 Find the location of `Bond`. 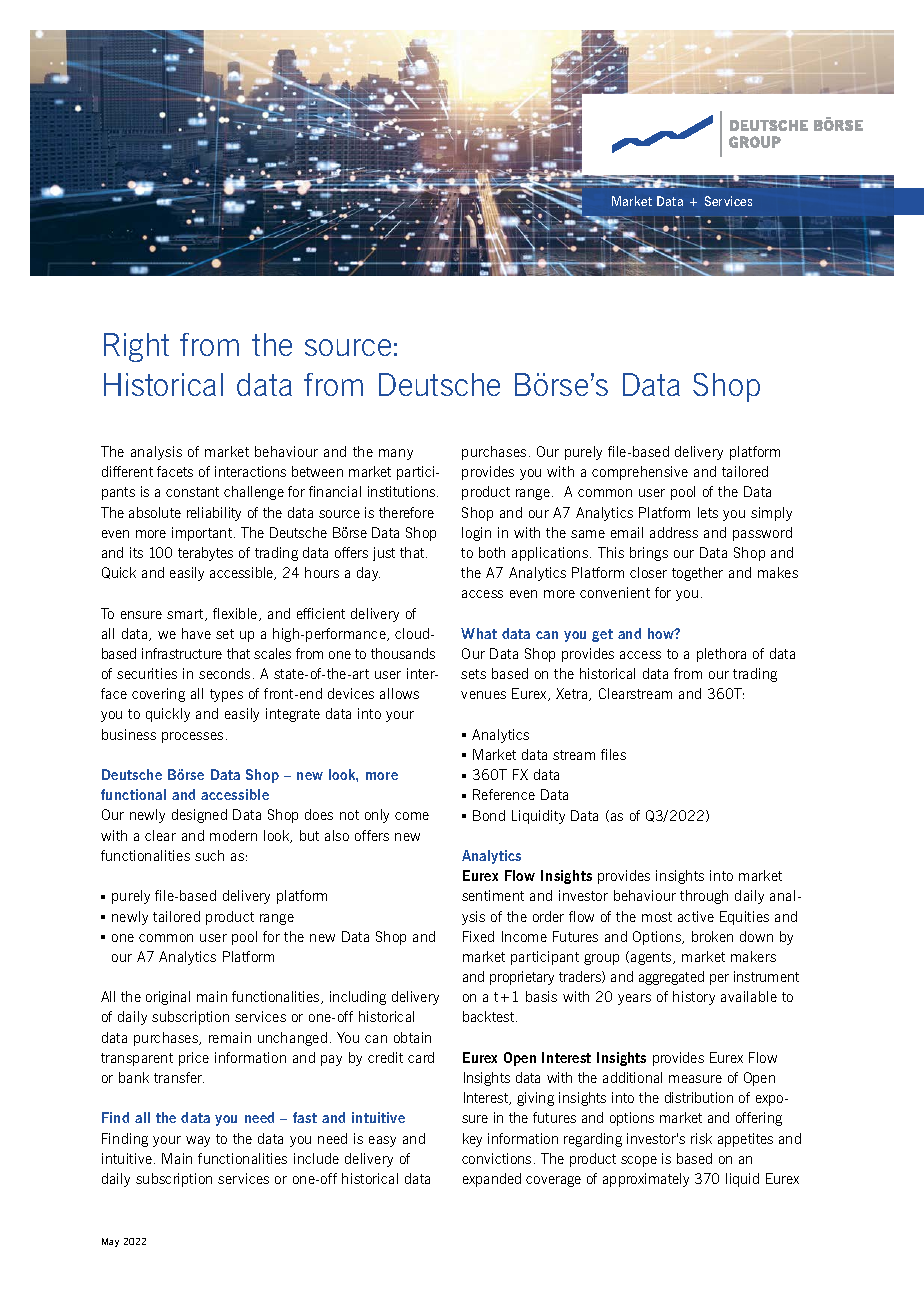

Bond is located at coordinates (489, 815).
